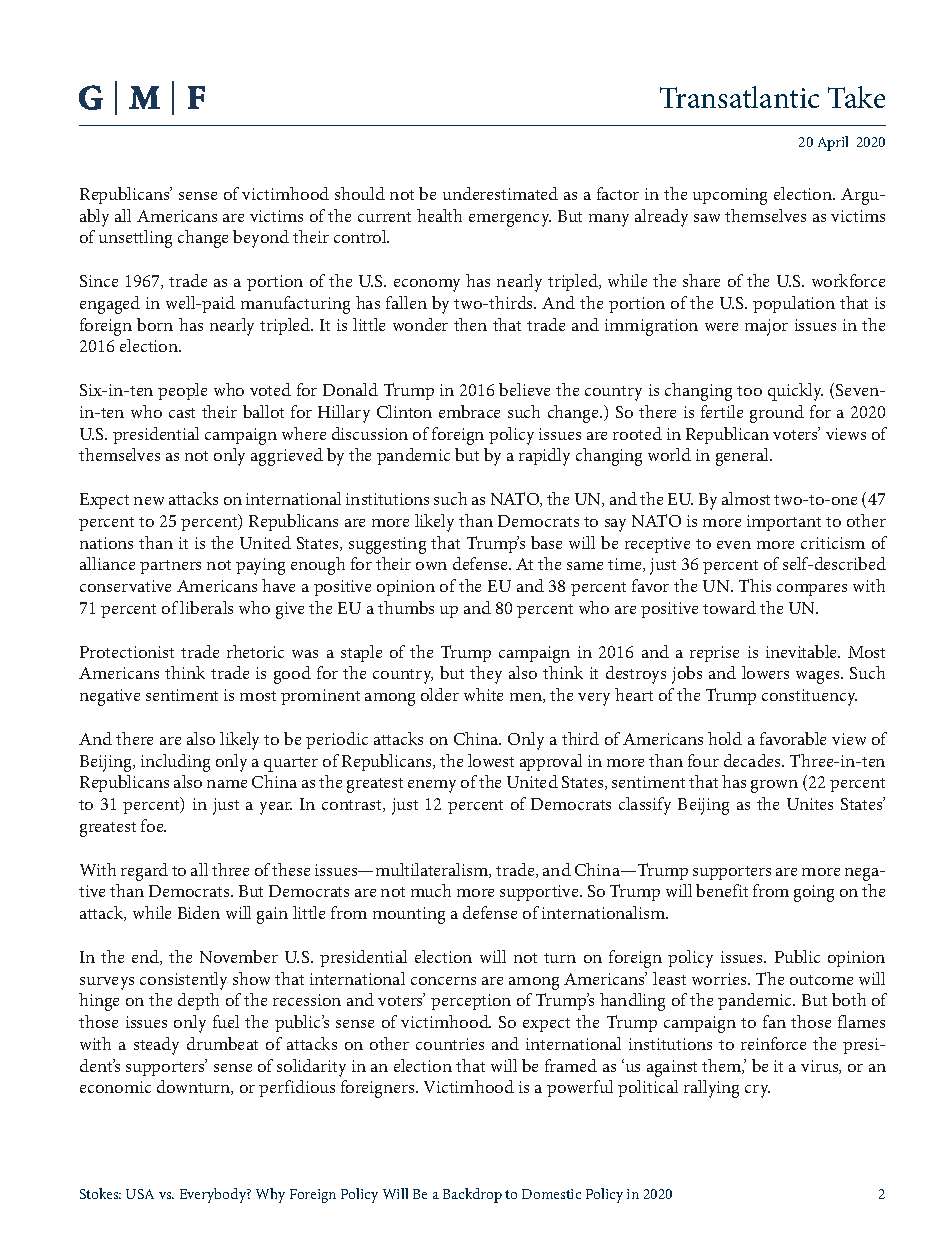 The width and height of the page is (952, 1233). What do you see at coordinates (757, 1091) in the page?
I see `cry` at bounding box center [757, 1091].
